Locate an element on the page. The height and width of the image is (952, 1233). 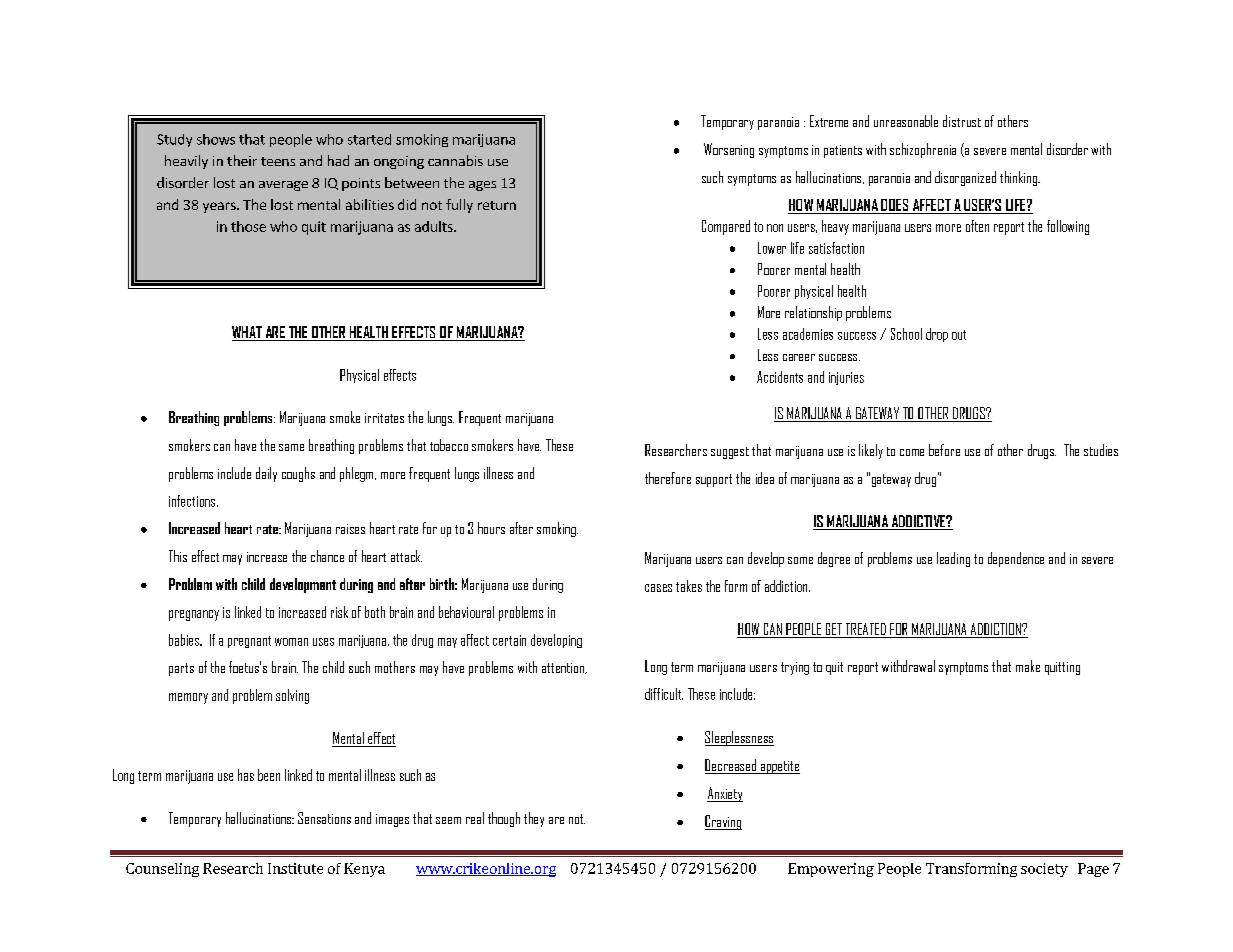
daily is located at coordinates (266, 474).
